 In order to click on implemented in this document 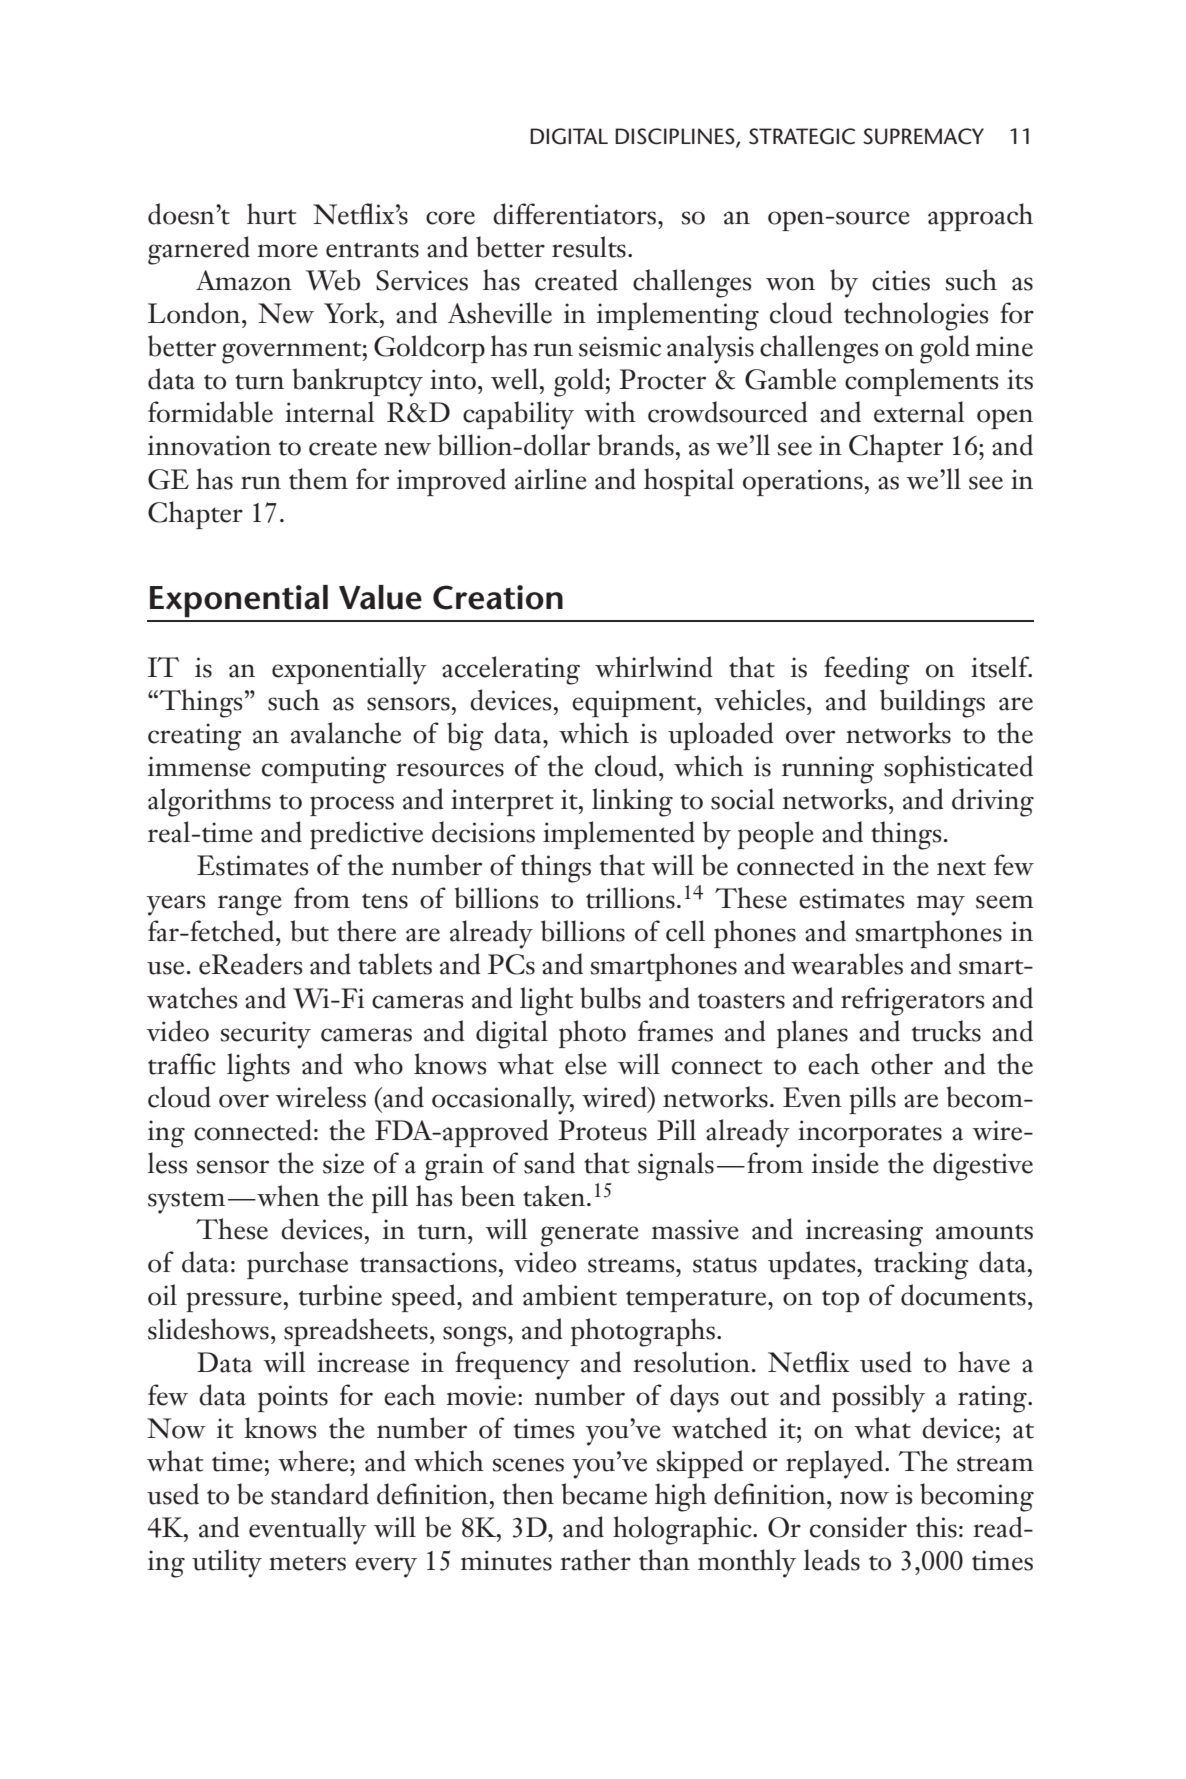, I will do `click(619, 835)`.
